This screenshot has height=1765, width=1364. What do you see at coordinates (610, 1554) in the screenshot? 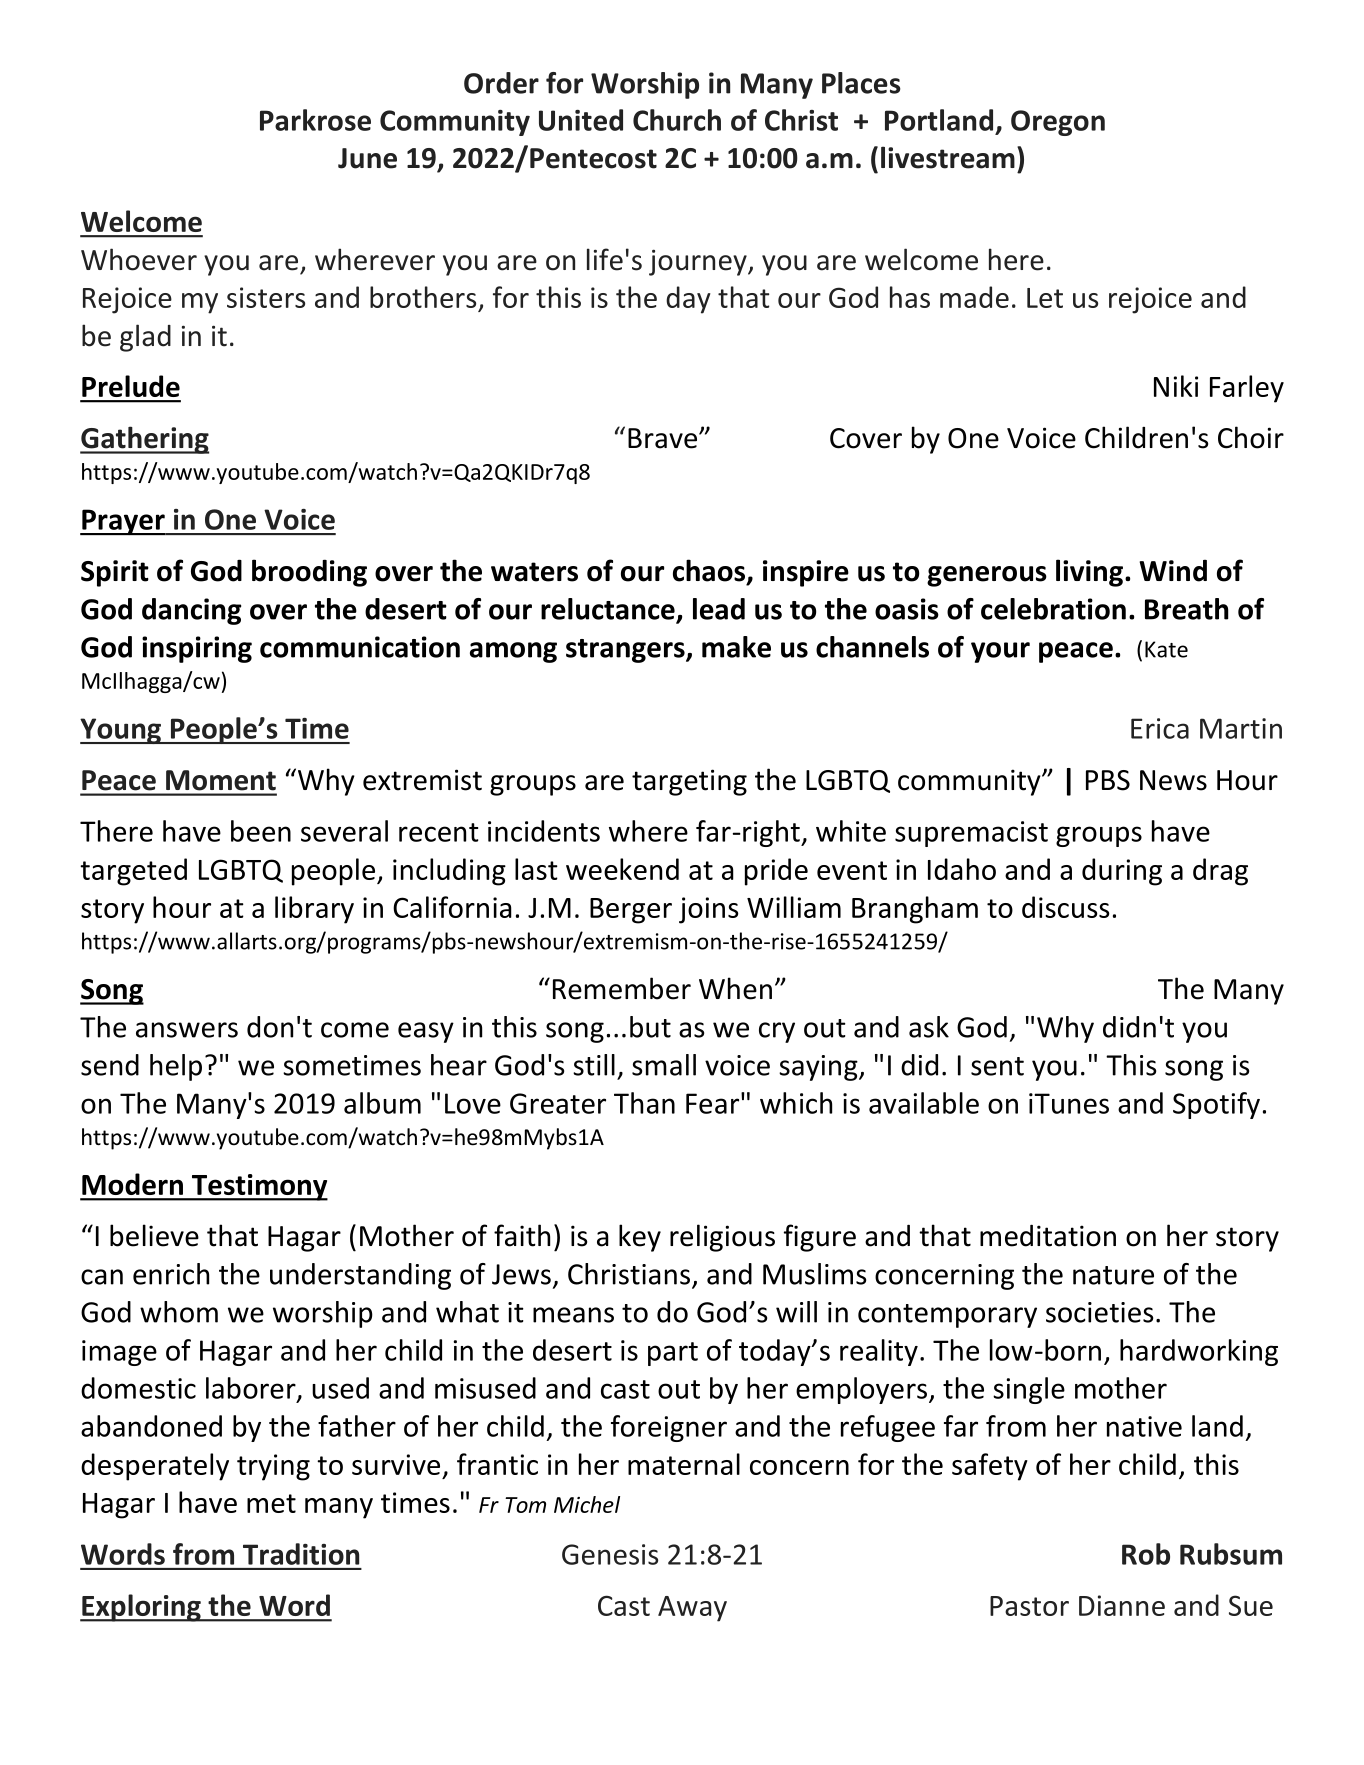
I see `Genesis` at bounding box center [610, 1554].
